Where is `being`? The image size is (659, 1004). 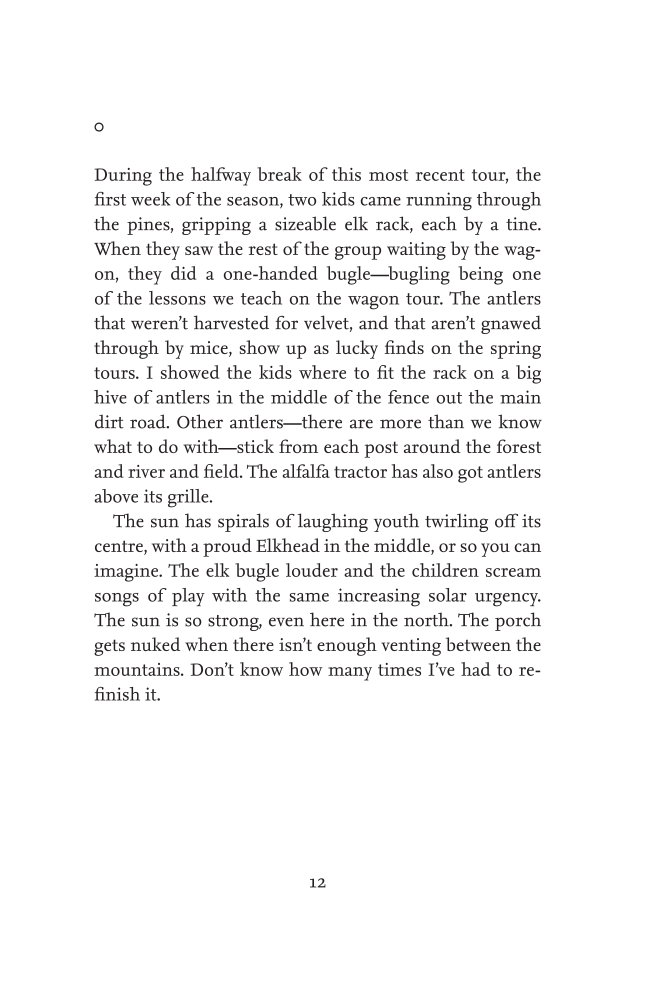
being is located at coordinates (480, 275).
